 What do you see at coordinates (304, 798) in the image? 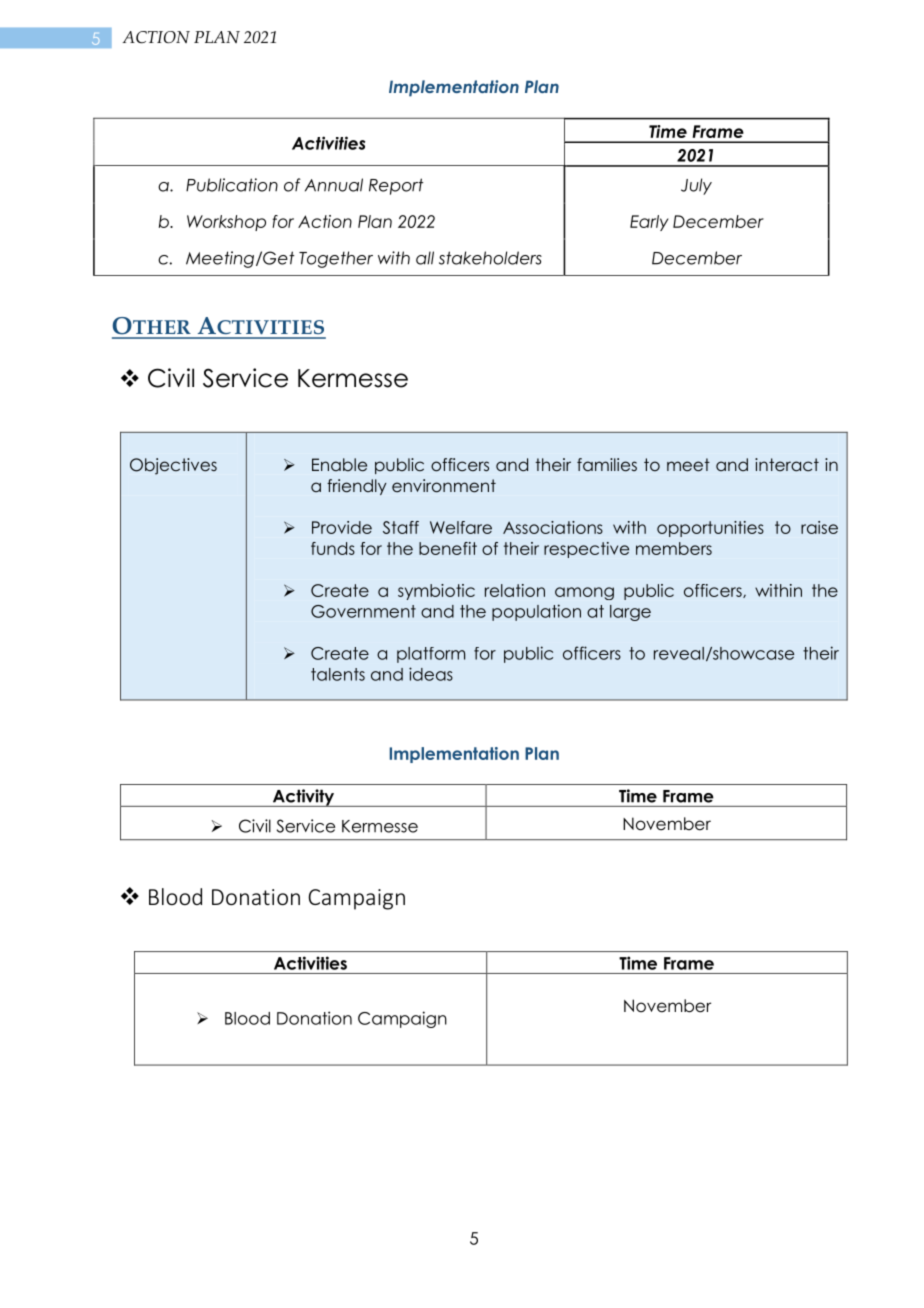
I see `Activity` at bounding box center [304, 798].
